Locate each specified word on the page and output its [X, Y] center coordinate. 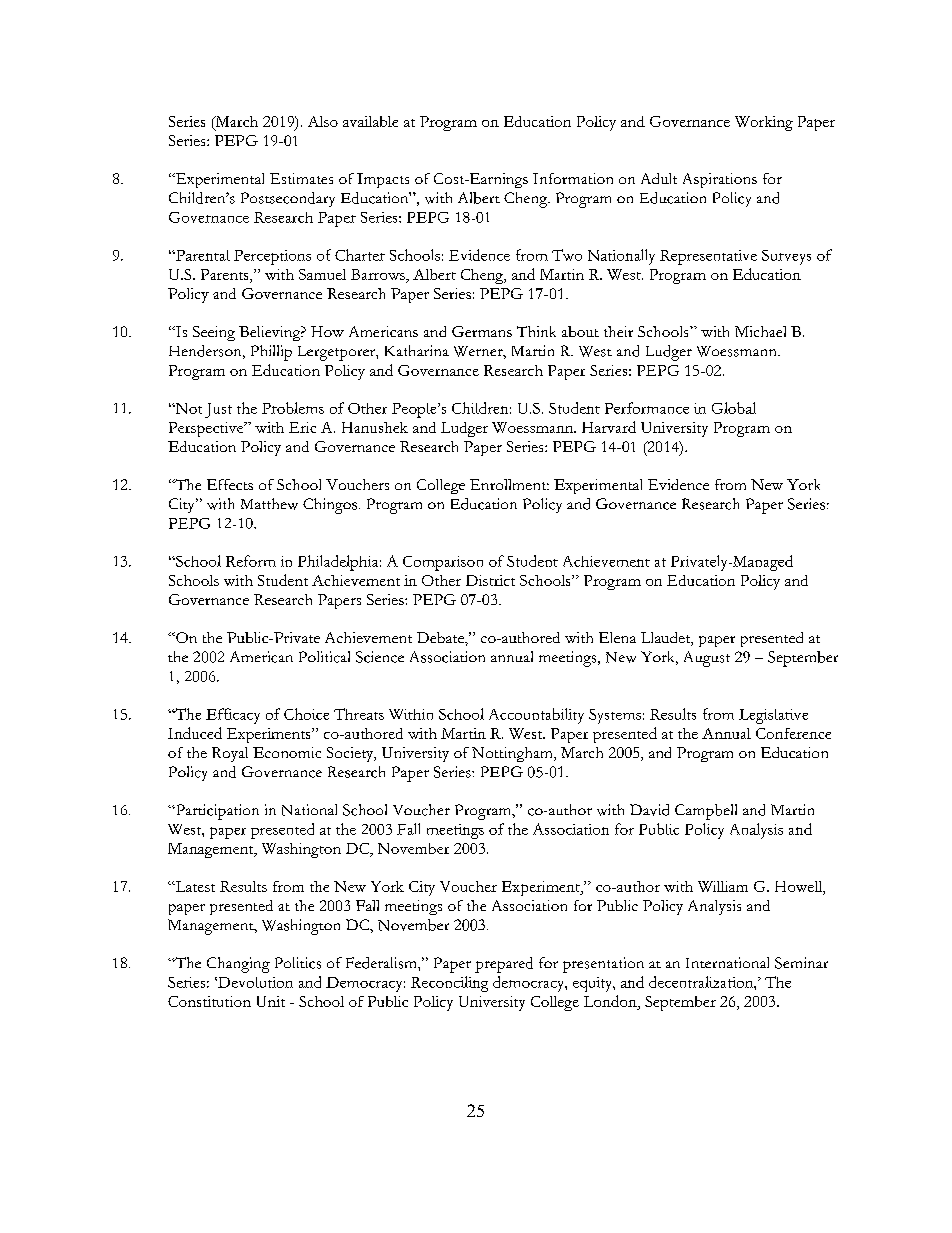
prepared [504, 965]
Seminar [801, 963]
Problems [293, 408]
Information [573, 178]
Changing [238, 965]
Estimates [301, 178]
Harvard [609, 427]
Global [734, 408]
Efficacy [233, 716]
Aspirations [720, 180]
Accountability [536, 716]
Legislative [773, 716]
